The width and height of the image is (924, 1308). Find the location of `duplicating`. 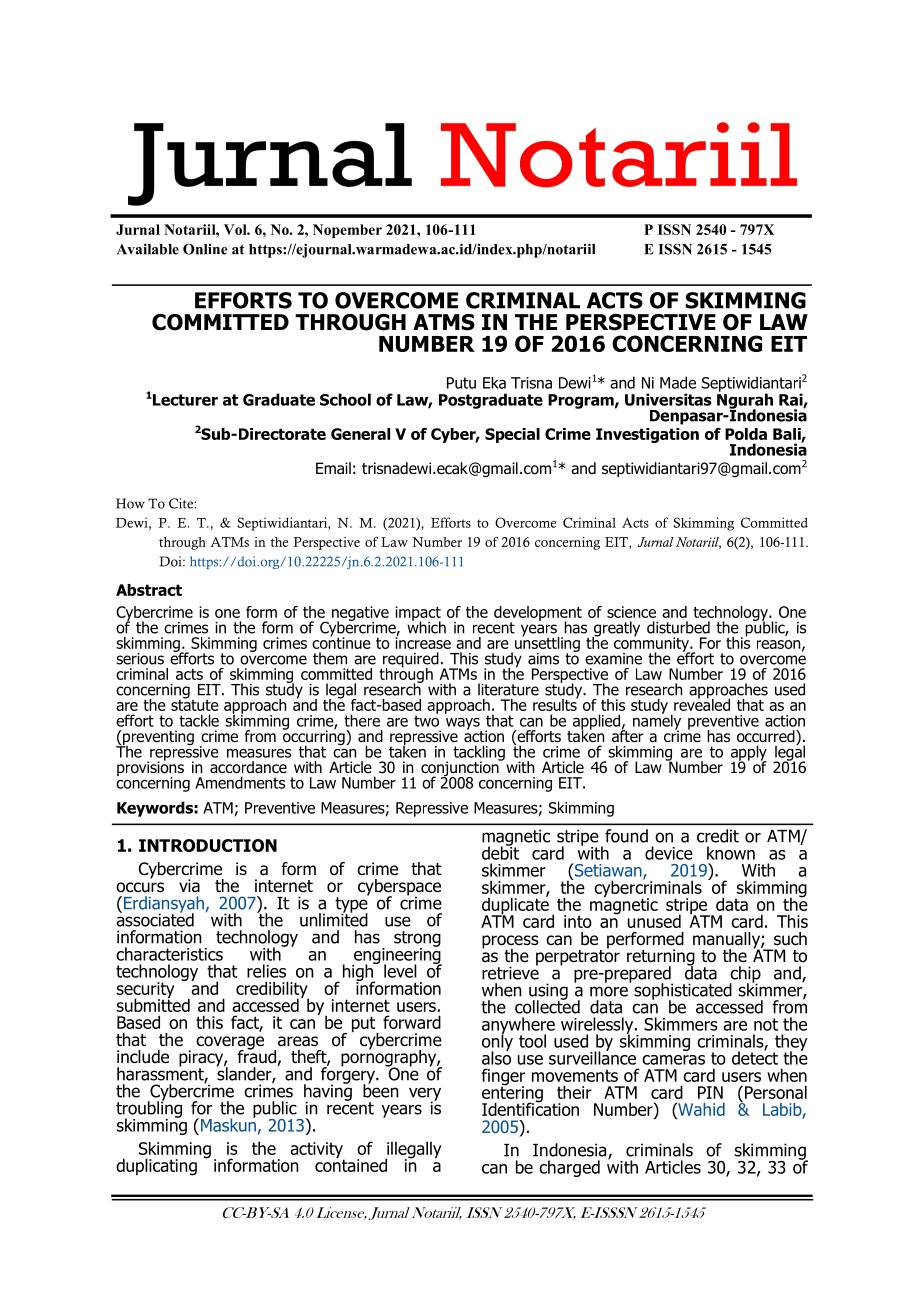

duplicating is located at coordinates (156, 1167).
